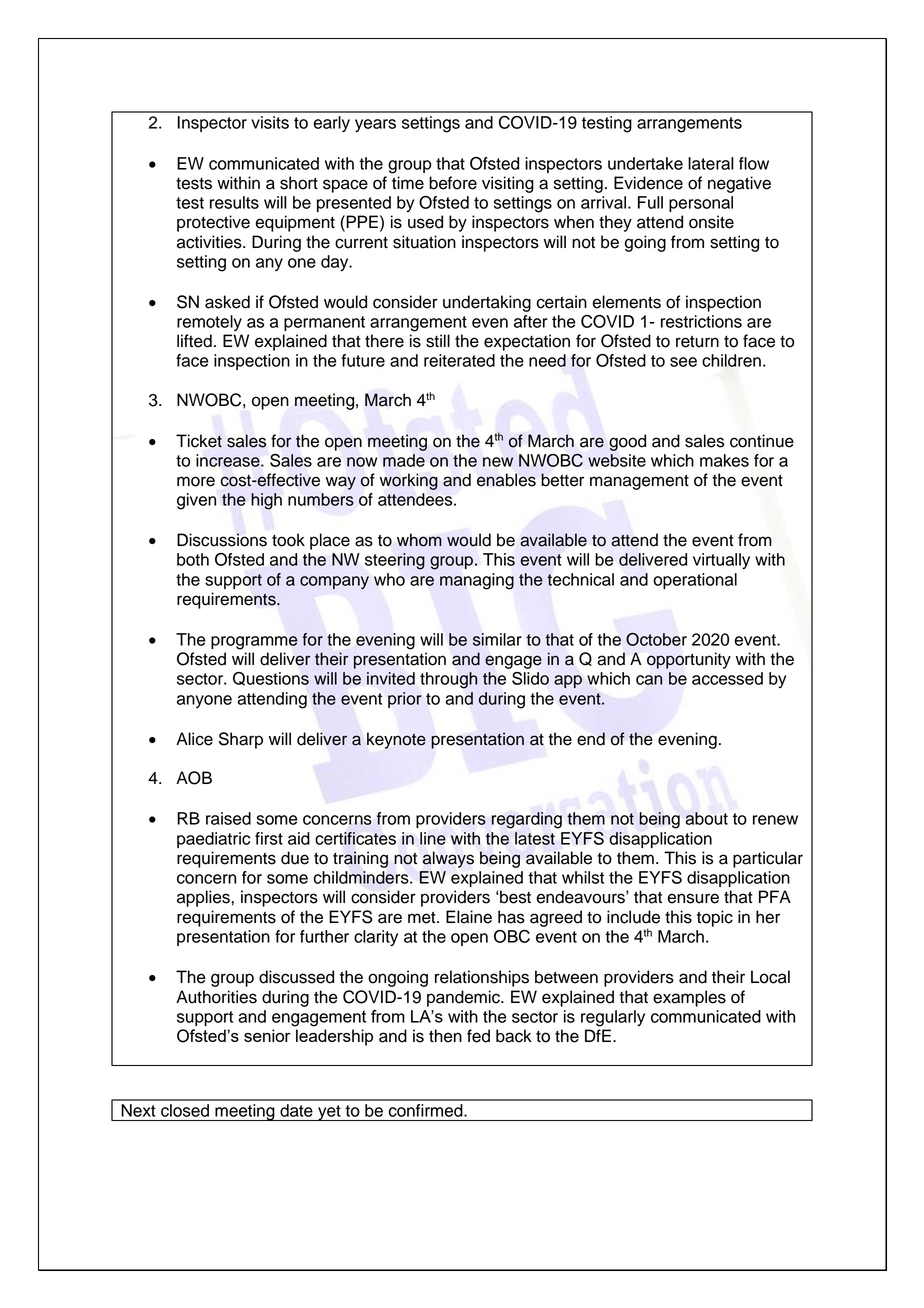  What do you see at coordinates (711, 163) in the document?
I see `lateral` at bounding box center [711, 163].
